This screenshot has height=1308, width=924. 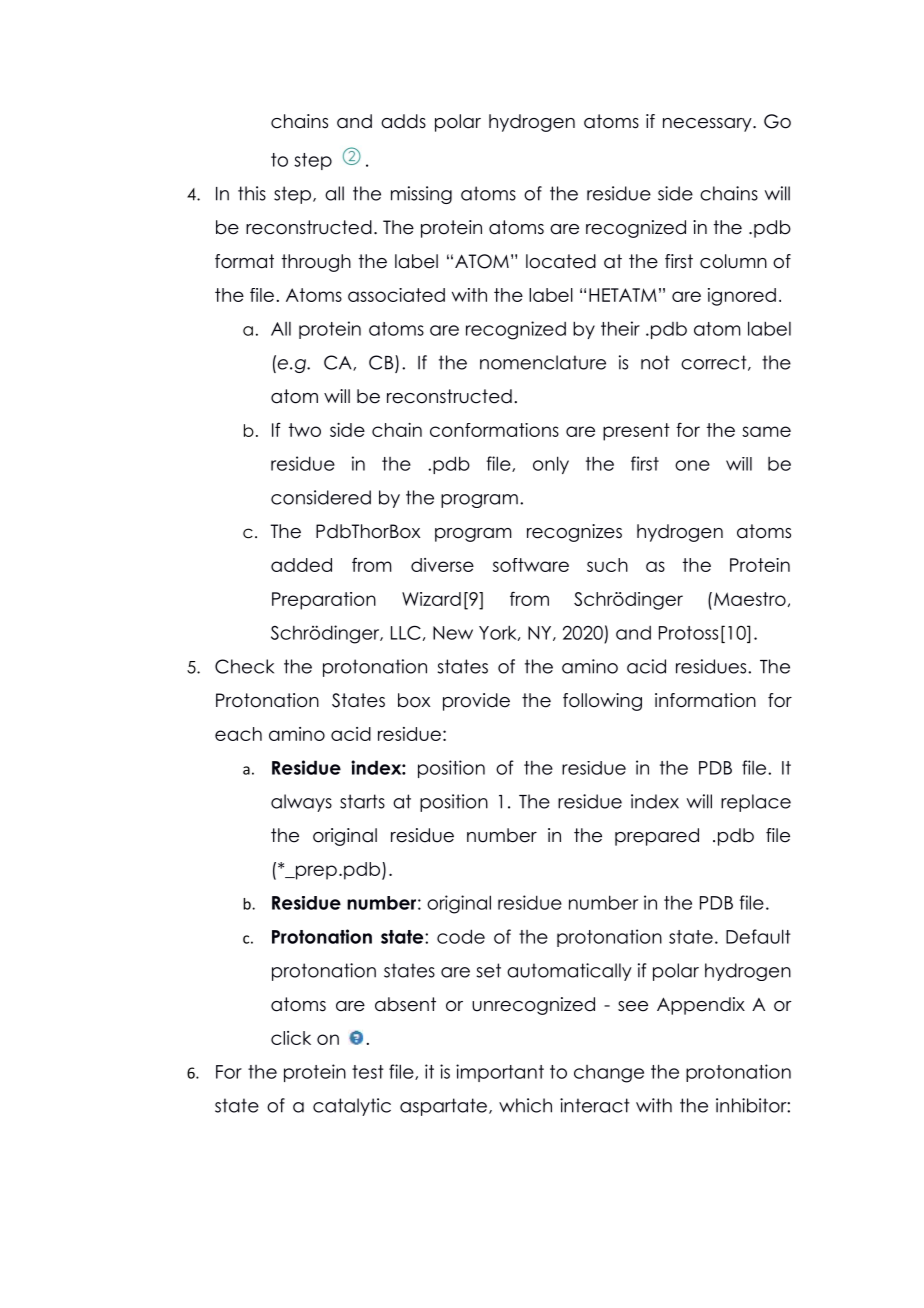 I want to click on click, so click(x=291, y=1038).
